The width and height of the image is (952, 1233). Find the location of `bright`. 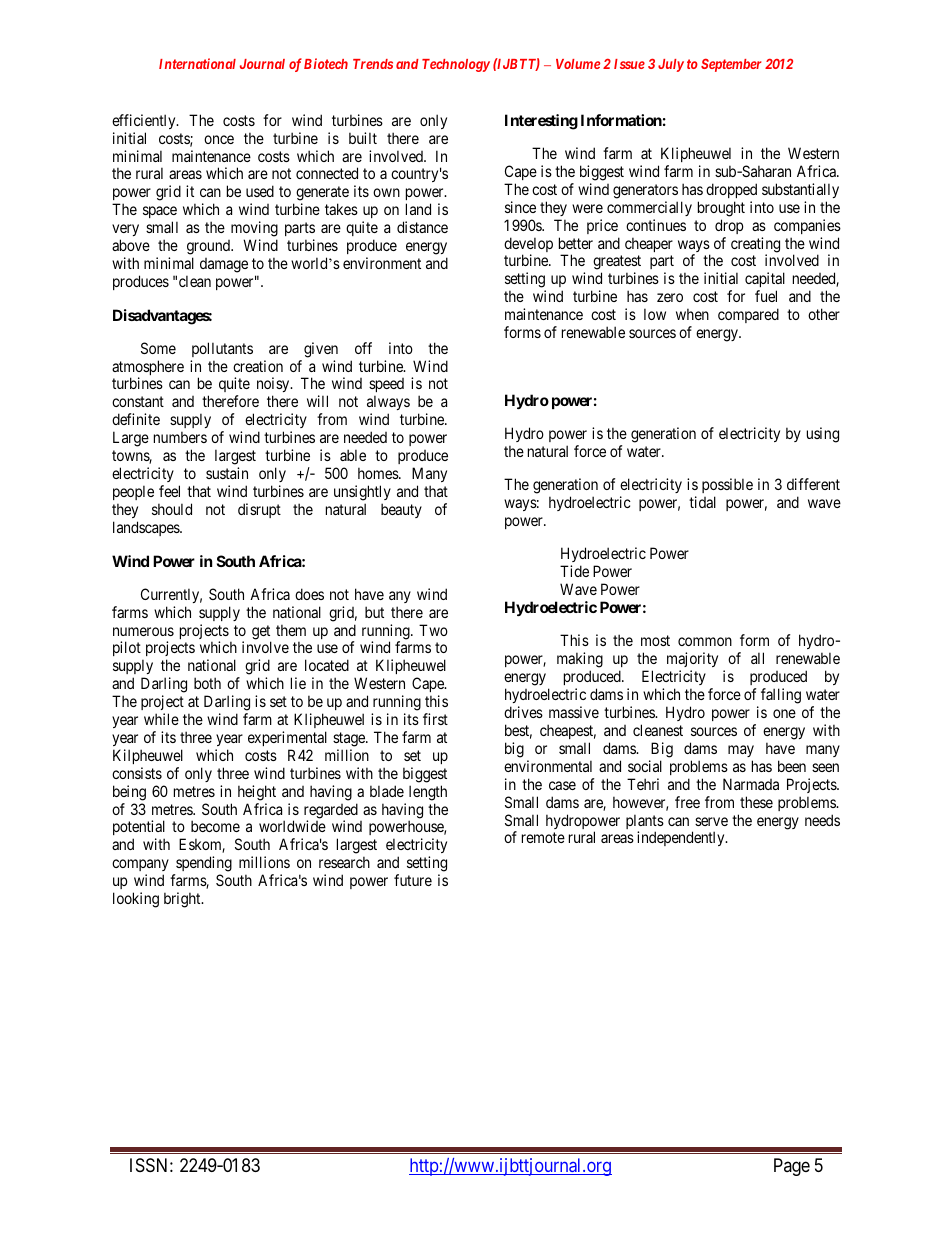

bright is located at coordinates (183, 900).
